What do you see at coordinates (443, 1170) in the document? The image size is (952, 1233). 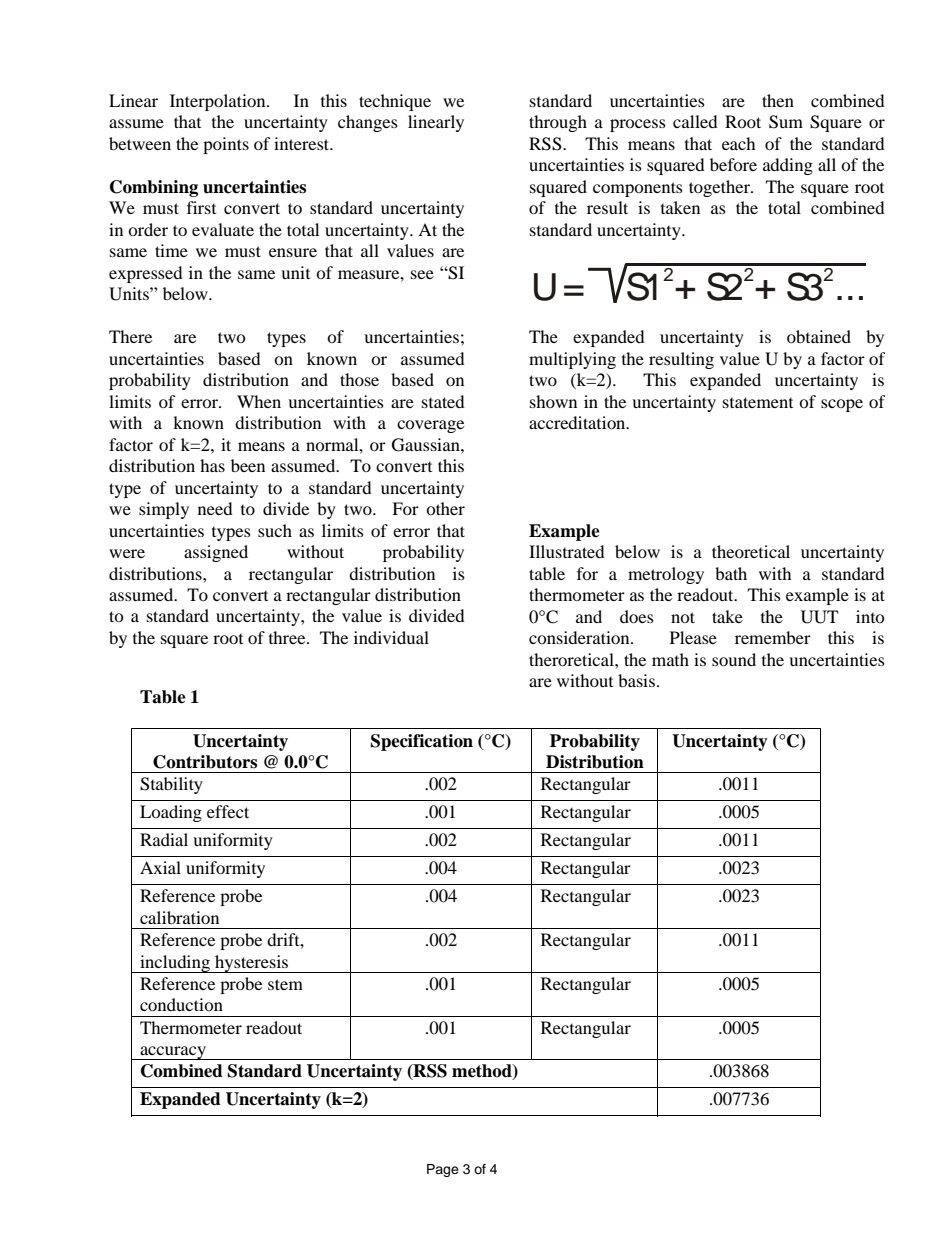 I see `Page` at bounding box center [443, 1170].
